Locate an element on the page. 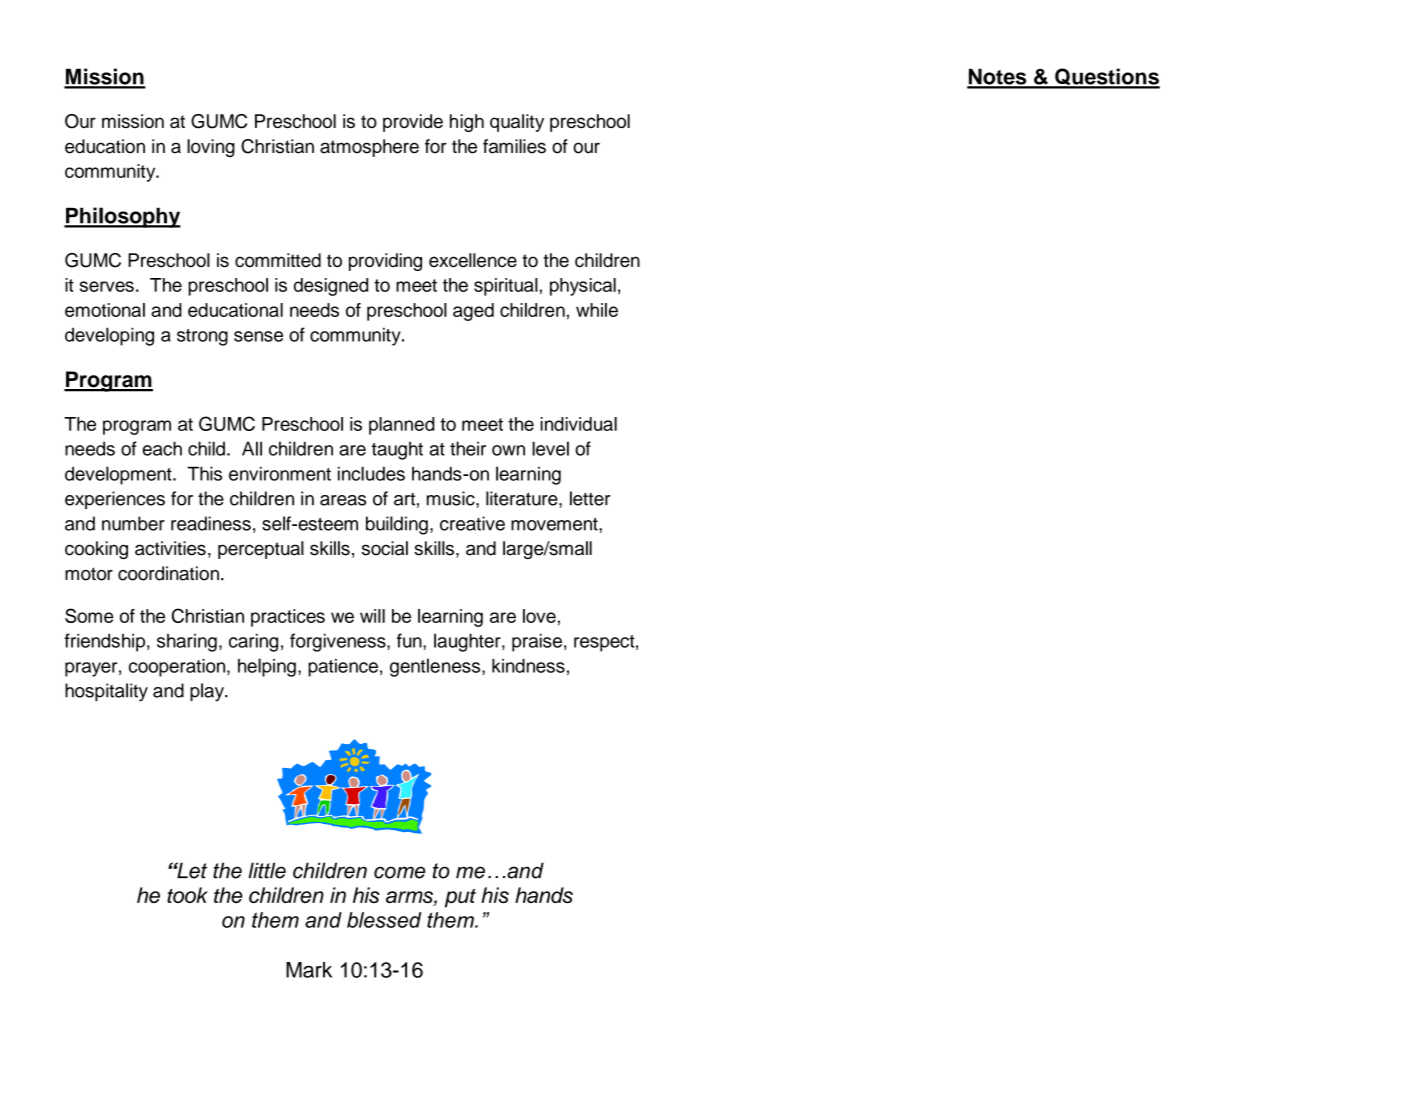 This image has height=1096, width=1418. loving is located at coordinates (211, 148).
